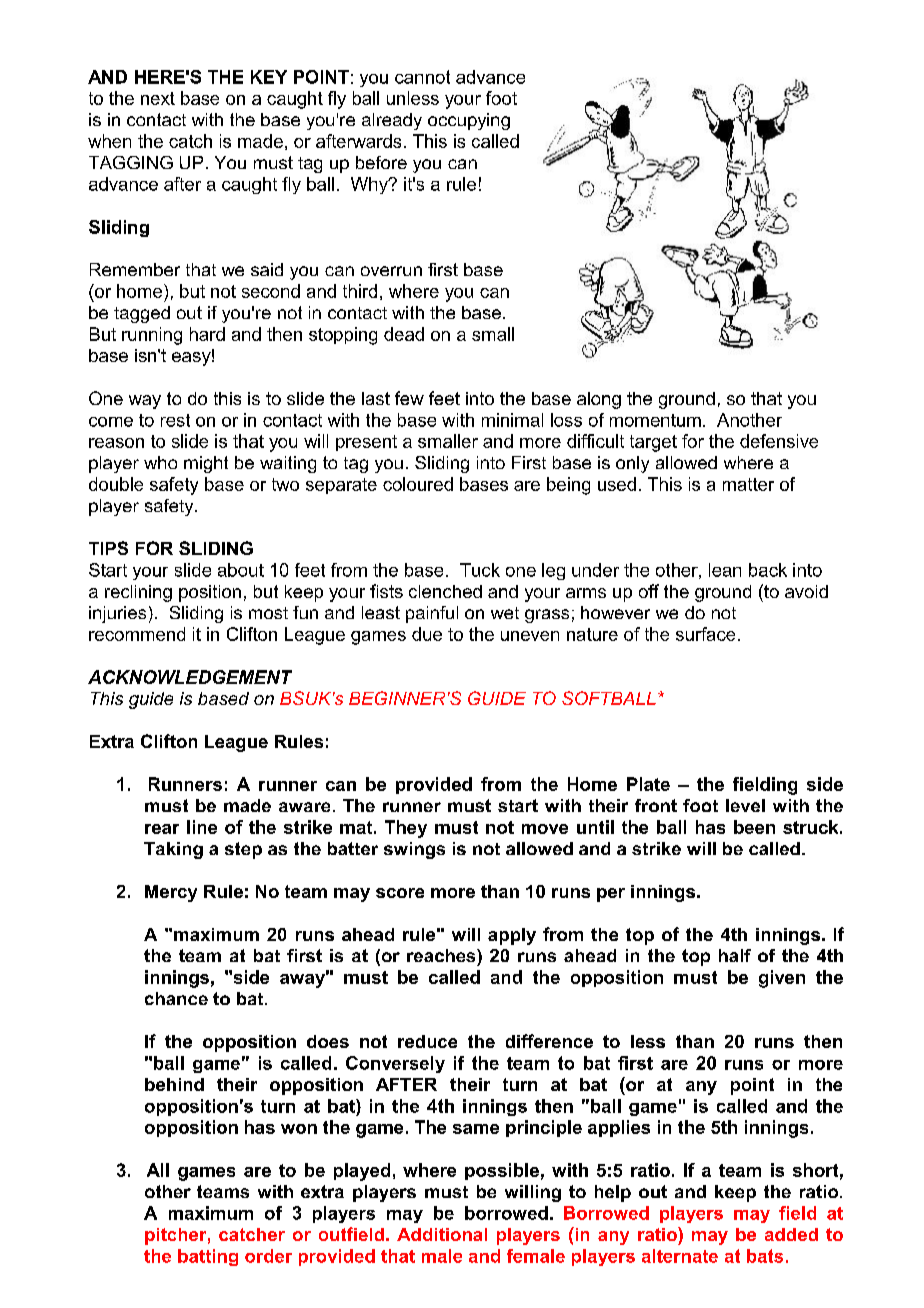  I want to click on batting, so click(208, 1257).
